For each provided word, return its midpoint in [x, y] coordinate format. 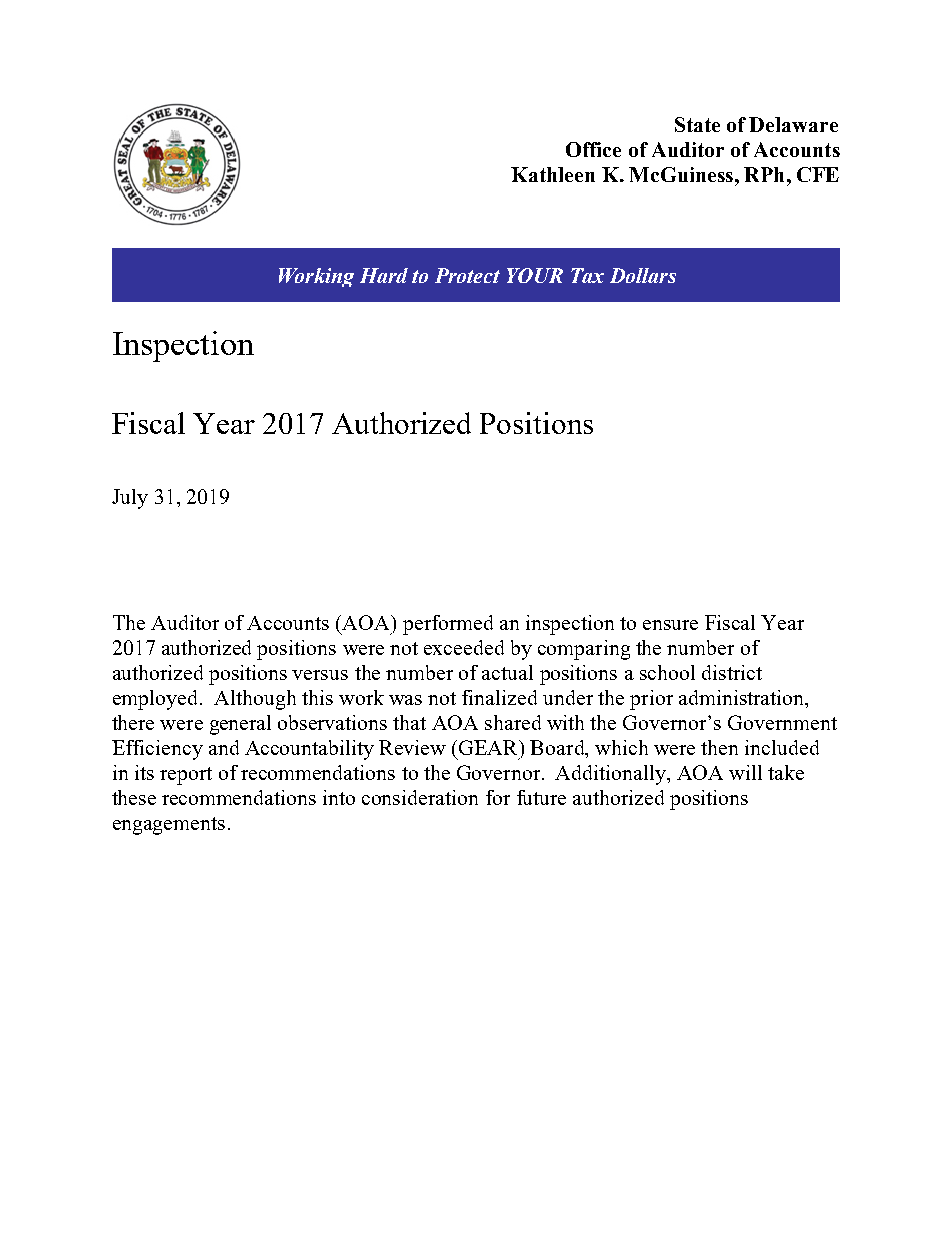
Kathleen [553, 174]
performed [448, 625]
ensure [670, 625]
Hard [384, 275]
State [697, 124]
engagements [169, 826]
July [130, 499]
